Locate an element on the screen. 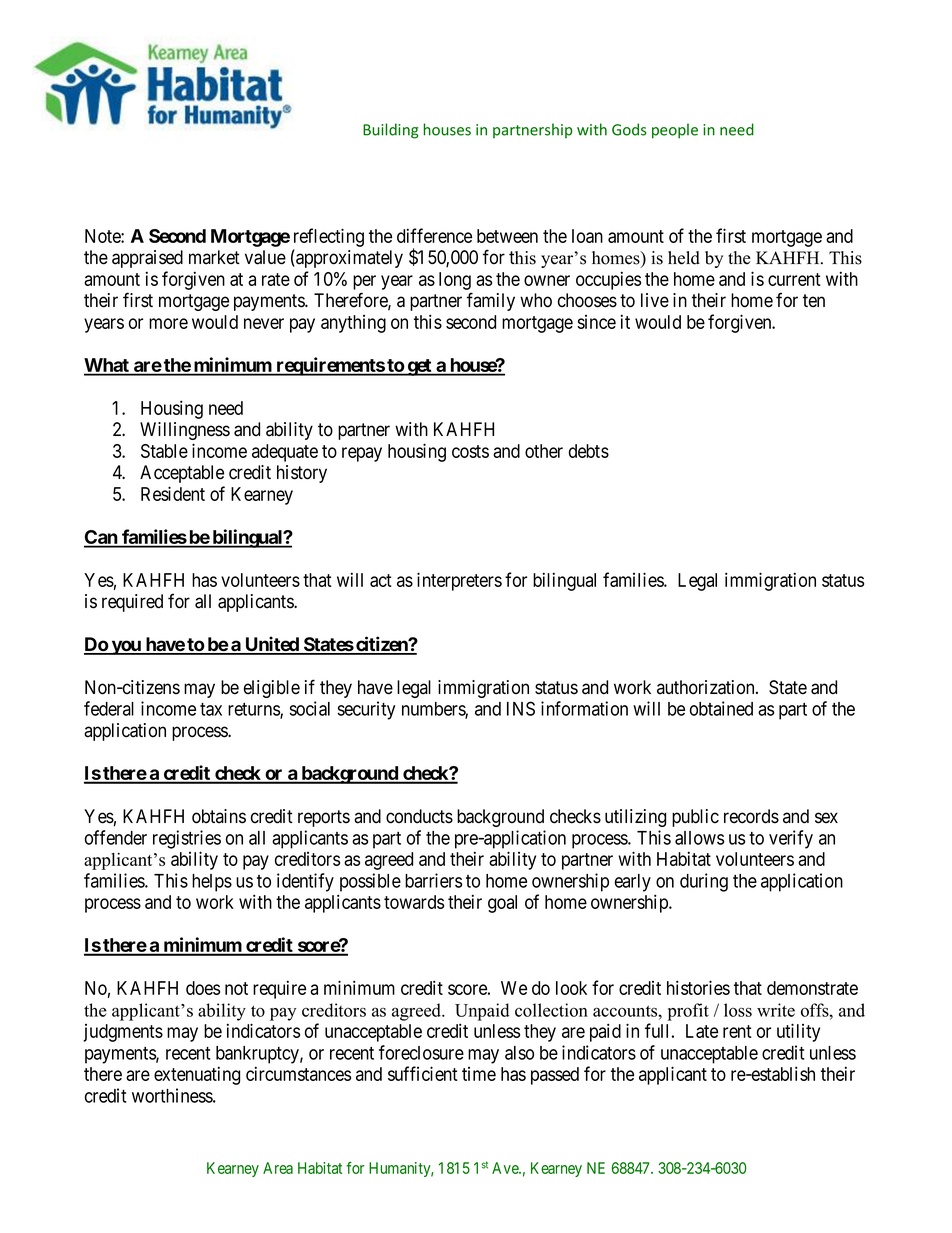 Image resolution: width=952 pixels, height=1233 pixels. obtained is located at coordinates (721, 708).
